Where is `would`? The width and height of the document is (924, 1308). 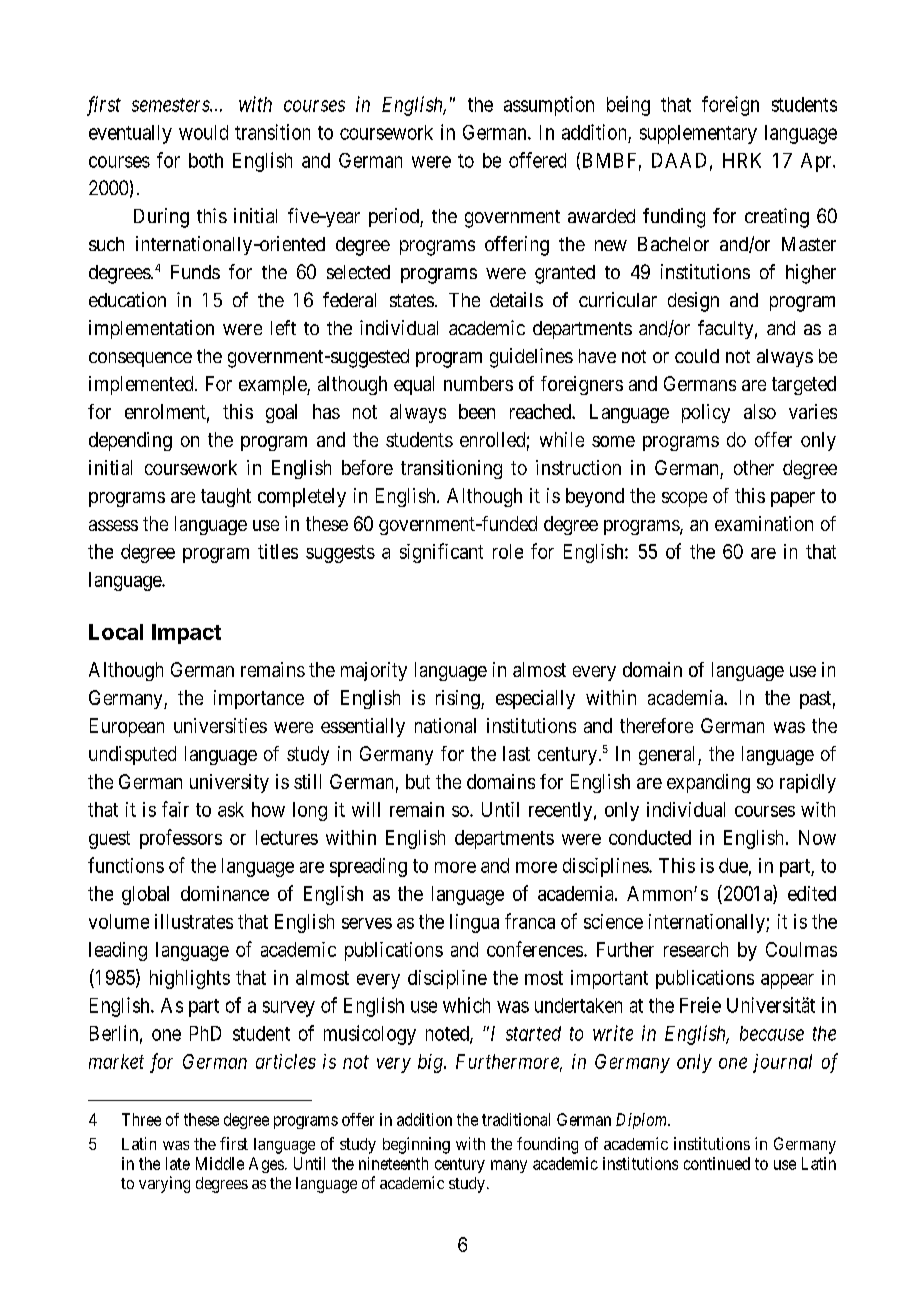 would is located at coordinates (203, 132).
